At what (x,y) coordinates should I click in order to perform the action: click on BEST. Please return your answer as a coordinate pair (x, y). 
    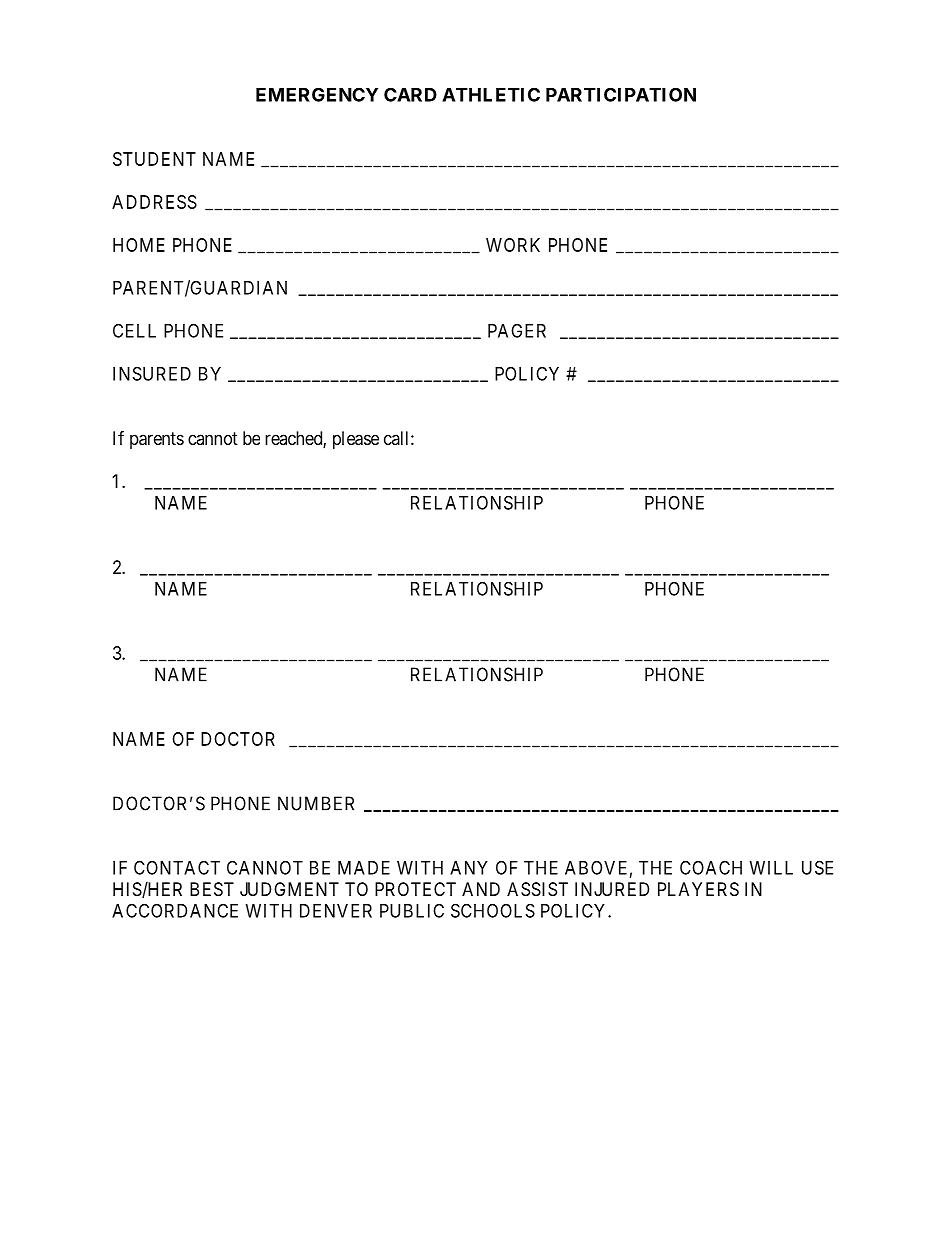
    Looking at the image, I should click on (212, 889).
